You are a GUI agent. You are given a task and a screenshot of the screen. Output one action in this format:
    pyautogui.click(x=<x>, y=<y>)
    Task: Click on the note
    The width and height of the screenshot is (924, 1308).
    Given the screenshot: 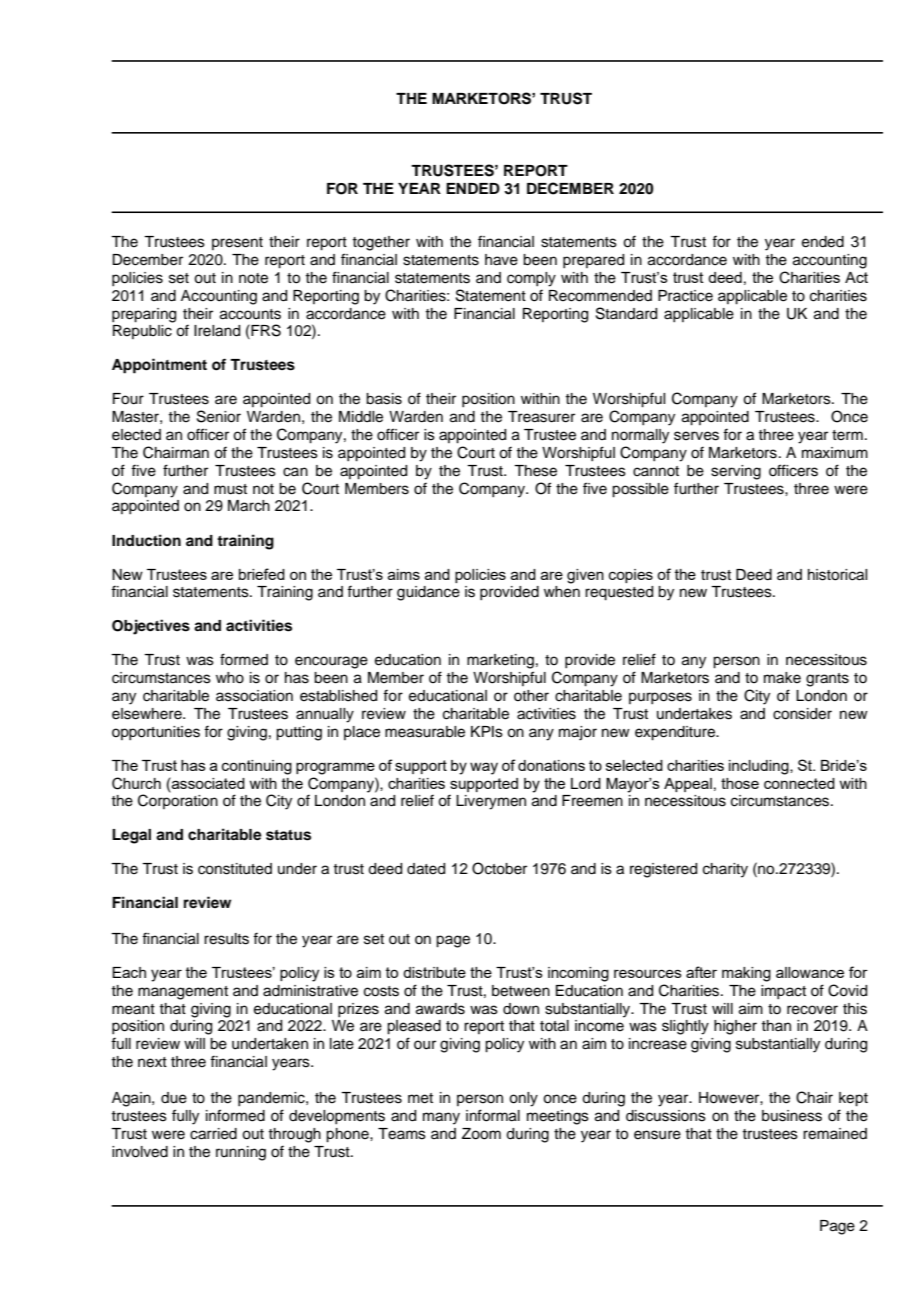 What is the action you would take?
    pyautogui.click(x=253, y=278)
